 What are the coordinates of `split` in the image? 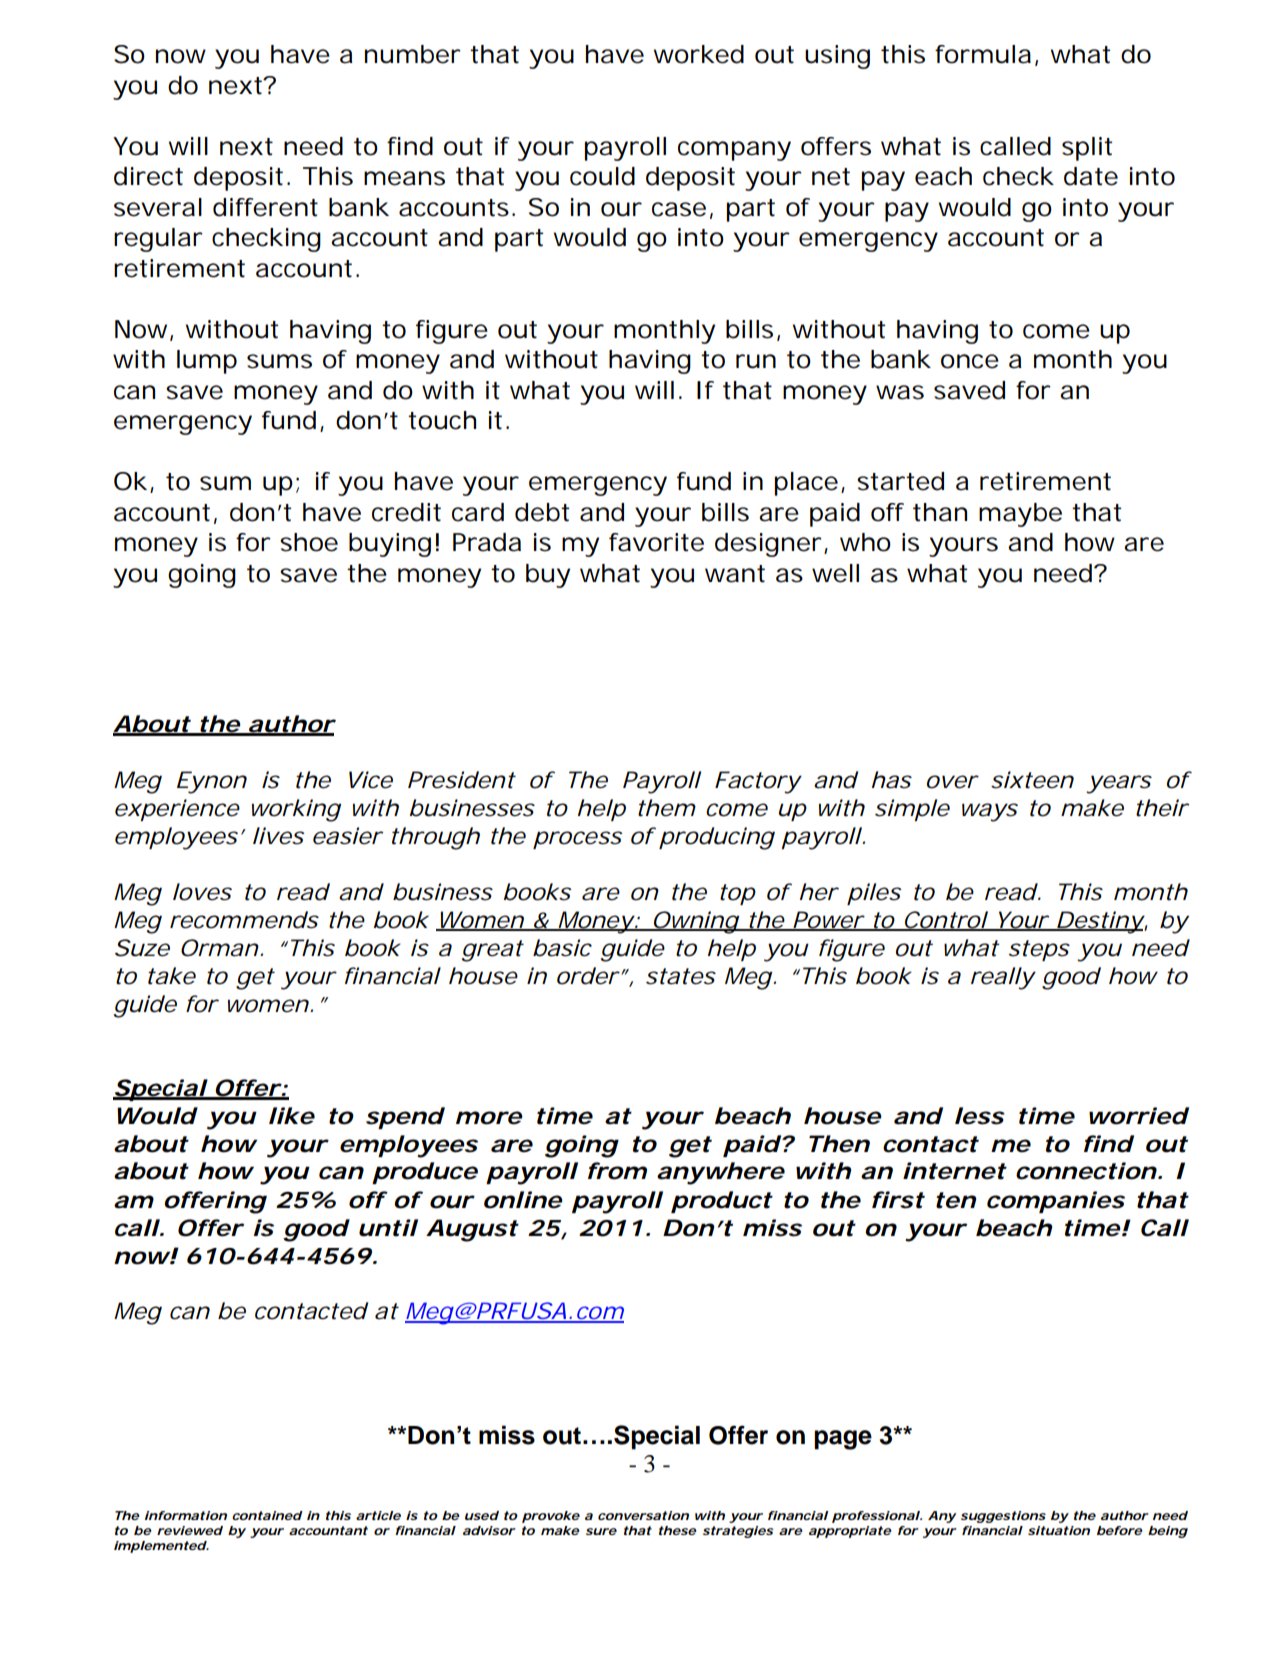 It's located at (1087, 149).
